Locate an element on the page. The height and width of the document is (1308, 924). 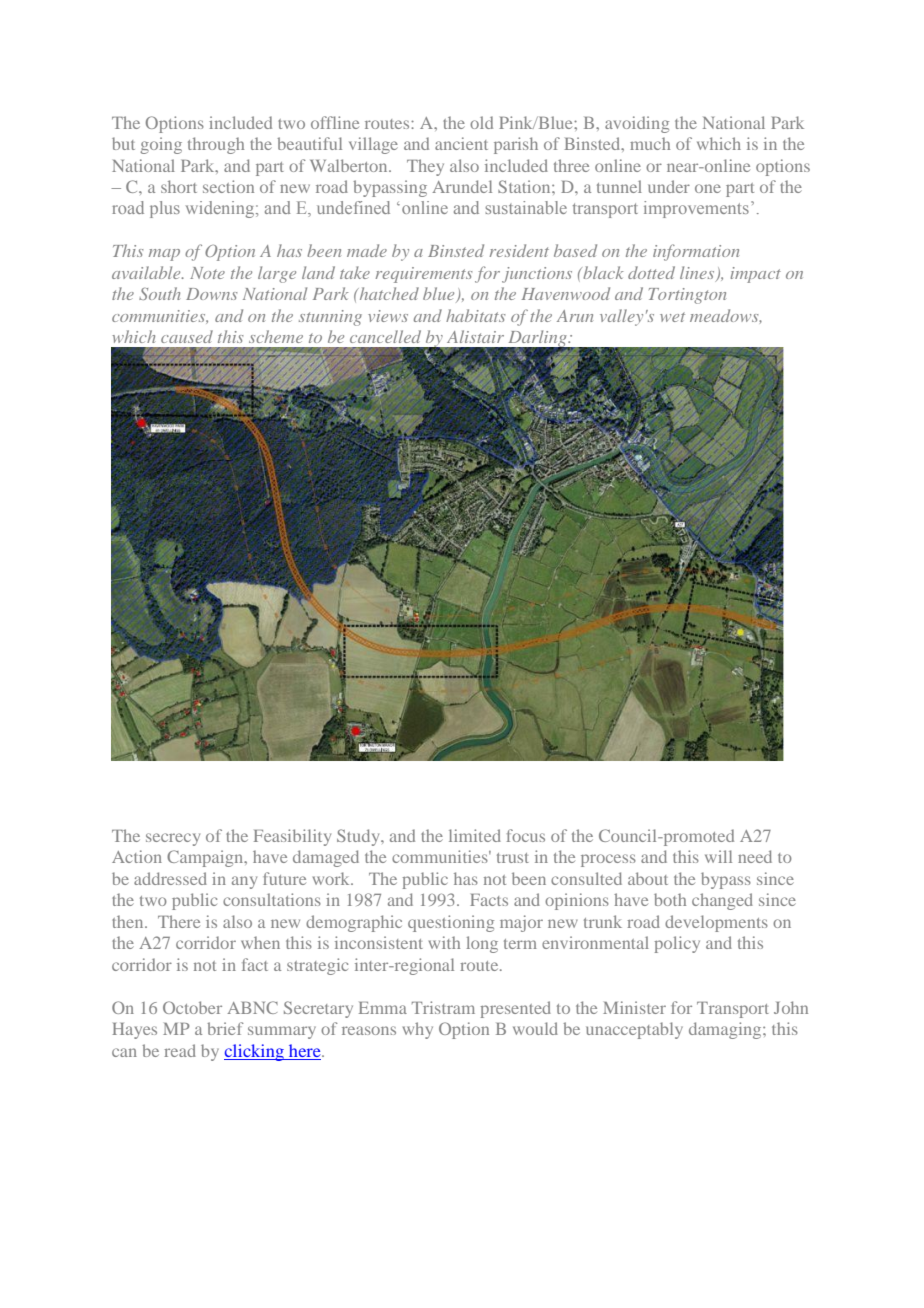
wet is located at coordinates (672, 317).
